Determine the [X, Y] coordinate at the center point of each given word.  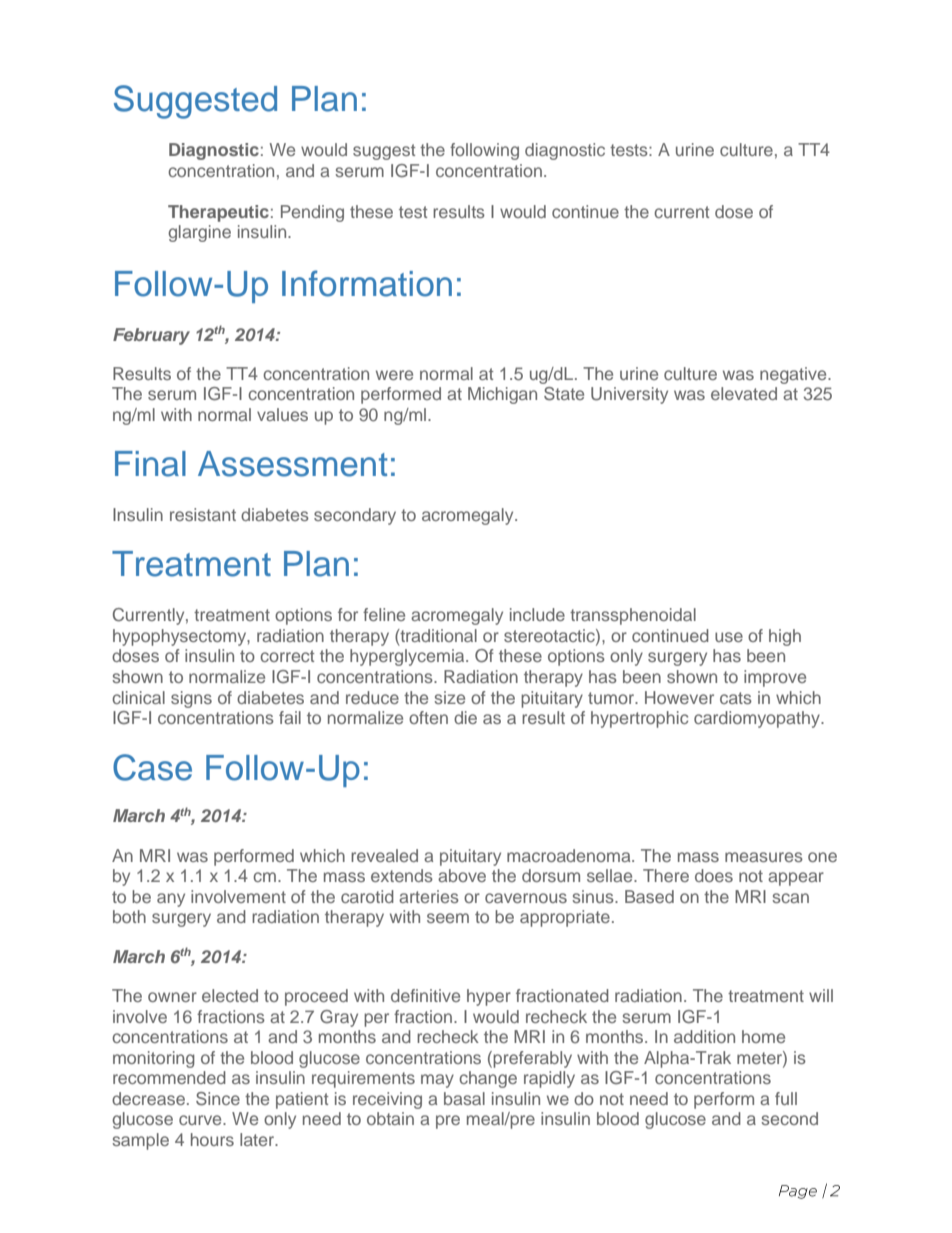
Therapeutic [218, 213]
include [537, 614]
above [462, 875]
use [729, 637]
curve [201, 1120]
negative [794, 375]
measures [764, 857]
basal [464, 1098]
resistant [203, 514]
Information [367, 283]
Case [152, 767]
